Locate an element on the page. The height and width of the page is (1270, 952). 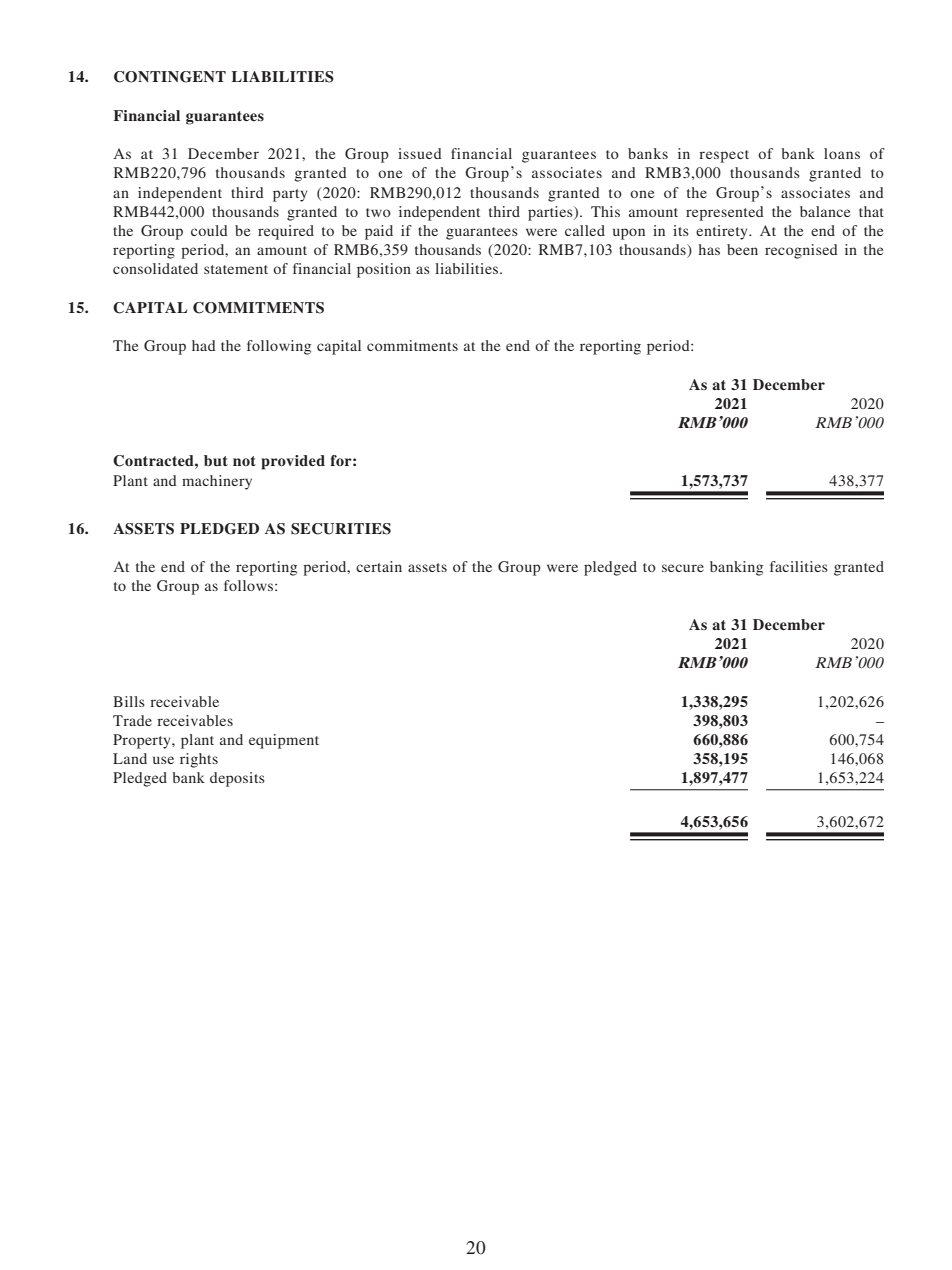
rights is located at coordinates (199, 760).
